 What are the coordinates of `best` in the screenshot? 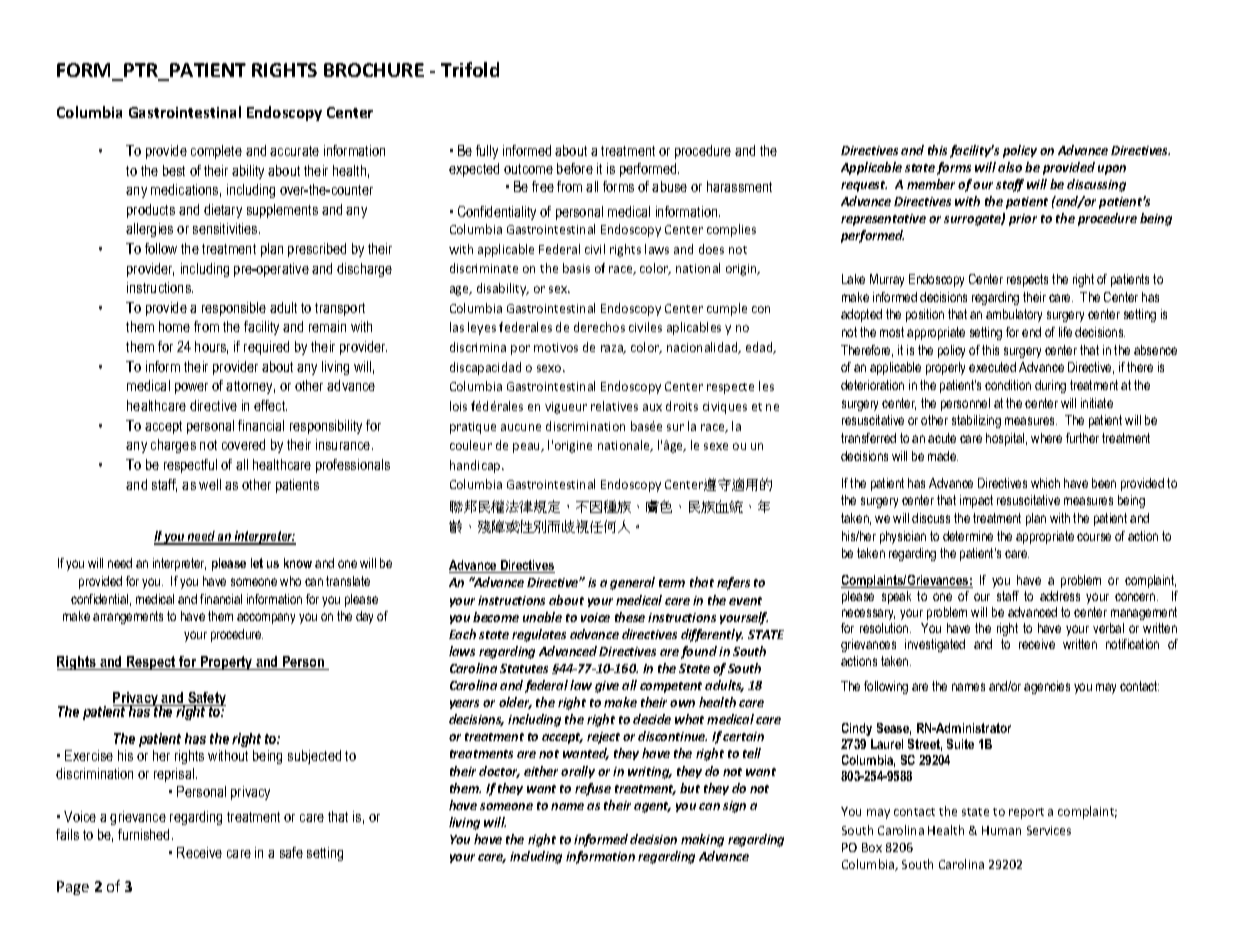 It's located at (174, 170).
